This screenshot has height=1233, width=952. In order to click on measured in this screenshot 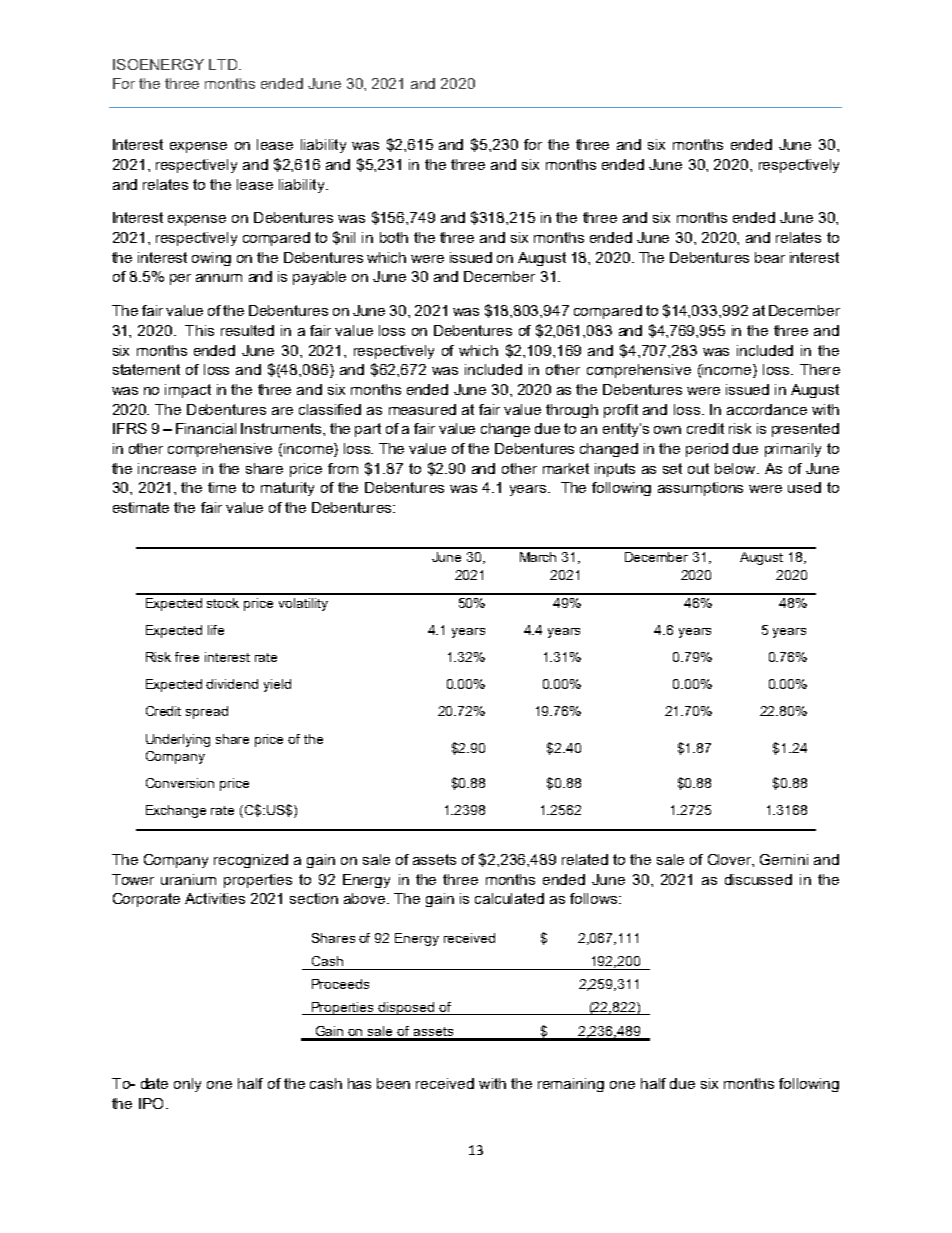, I will do `click(422, 409)`.
